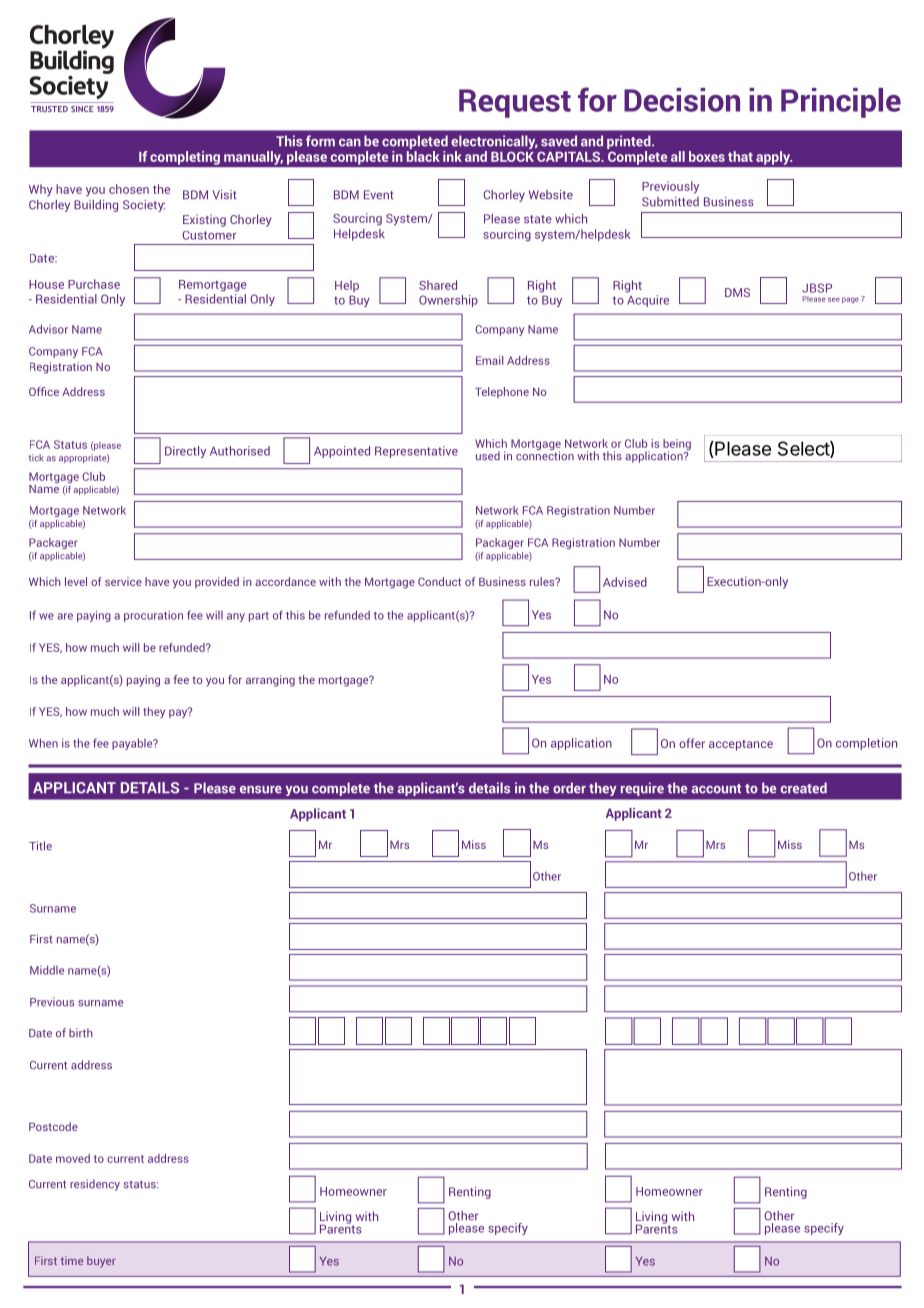  I want to click on order, so click(569, 788).
